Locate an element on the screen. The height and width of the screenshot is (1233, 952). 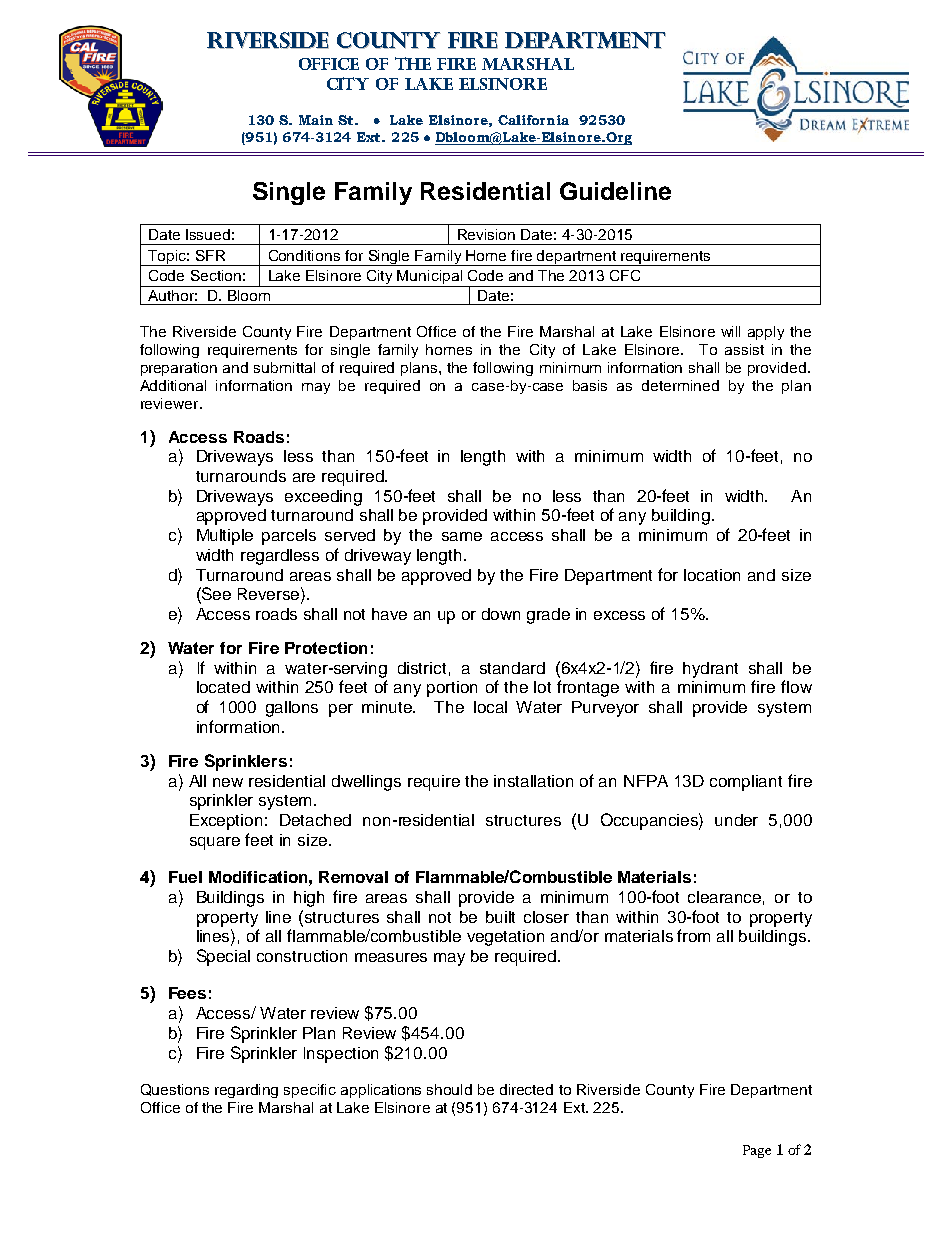
submittal is located at coordinates (284, 367).
